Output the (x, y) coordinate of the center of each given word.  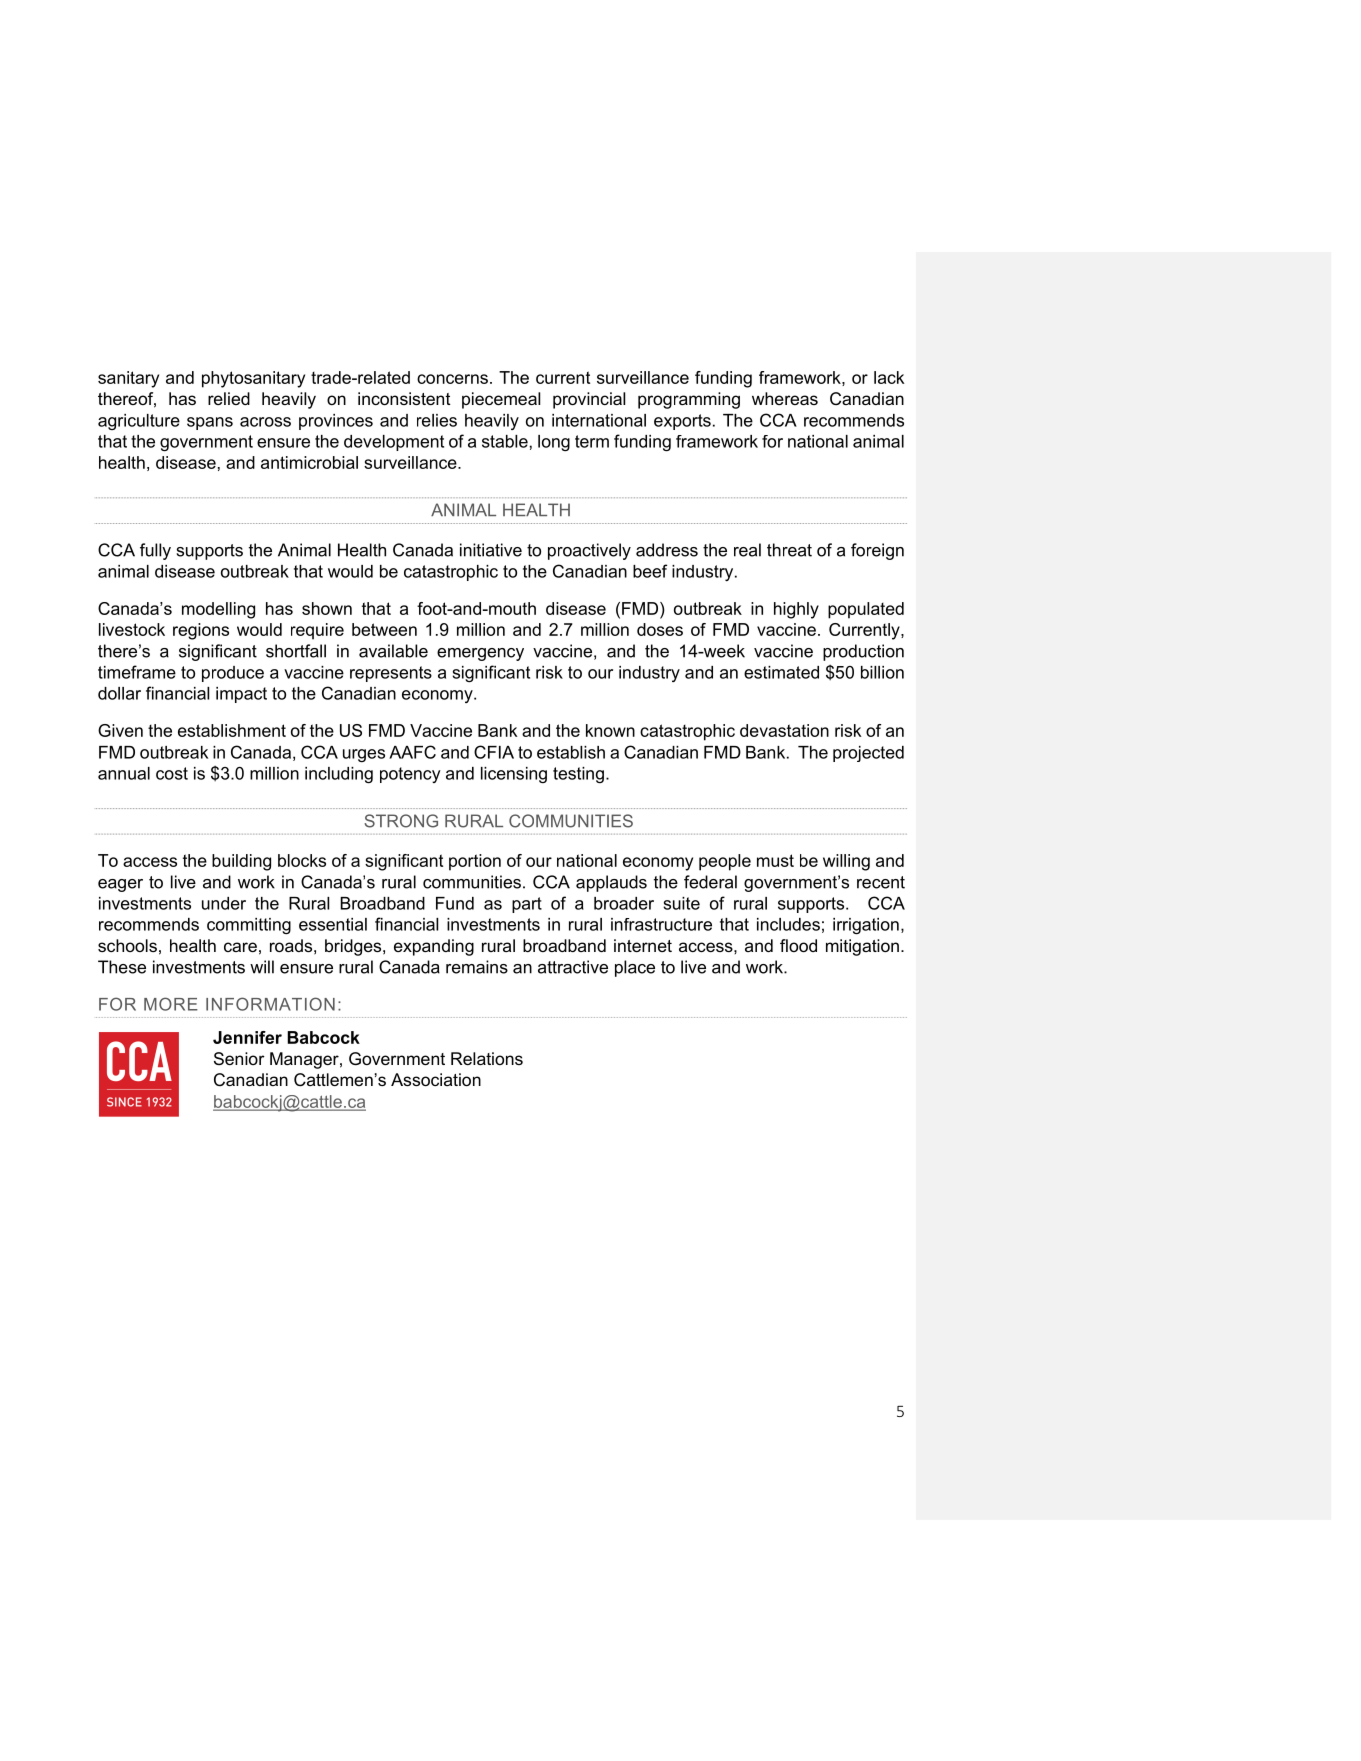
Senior (239, 1058)
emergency (480, 654)
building (241, 862)
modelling (218, 610)
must (775, 860)
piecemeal (501, 400)
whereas (785, 398)
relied (229, 398)
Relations (487, 1058)
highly (796, 610)
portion (475, 862)
